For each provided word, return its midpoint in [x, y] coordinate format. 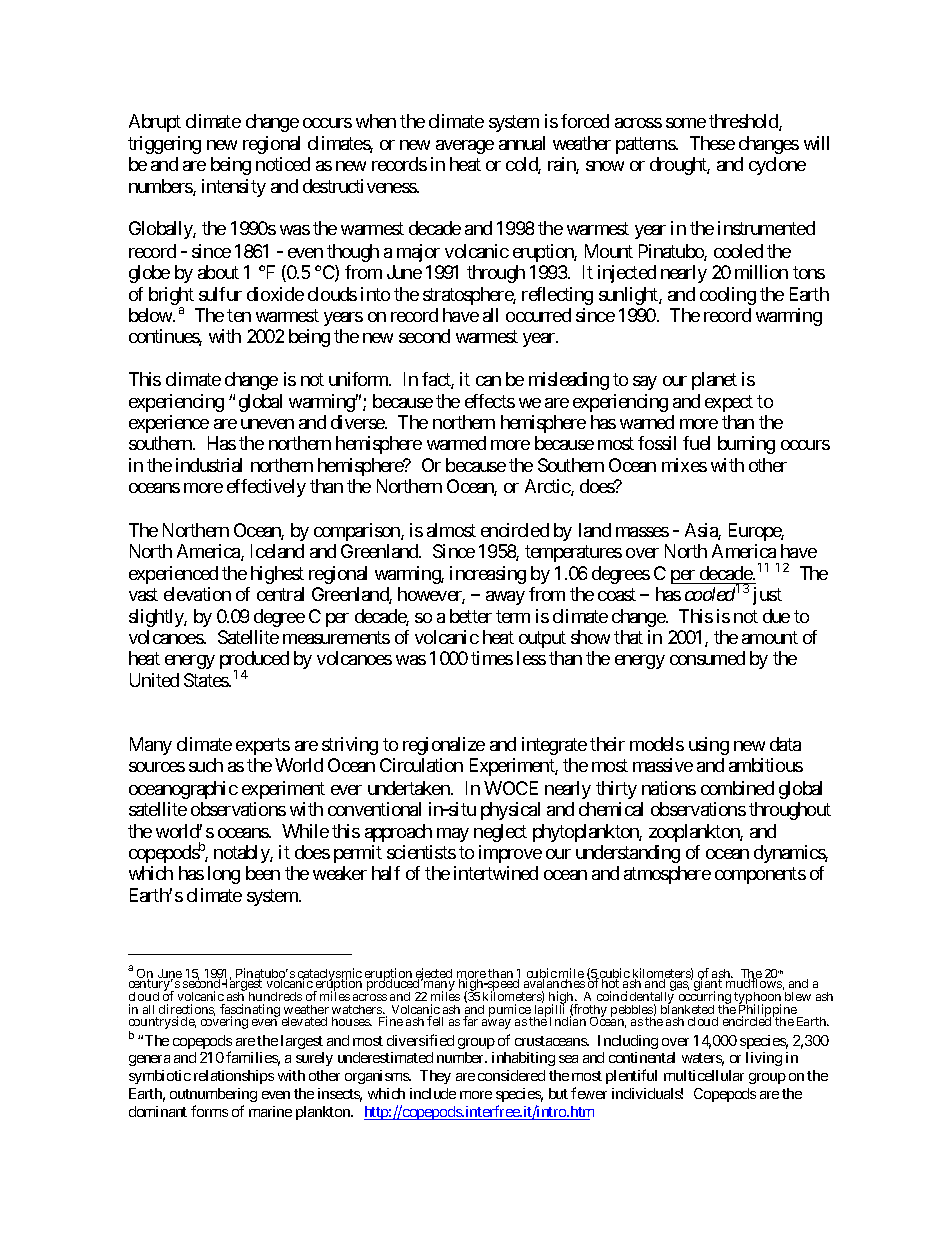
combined [737, 788]
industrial [209, 465]
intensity [234, 188]
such [206, 765]
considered [511, 1075]
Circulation [421, 765]
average [465, 147]
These [712, 143]
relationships [234, 1077]
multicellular [704, 1075]
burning [746, 445]
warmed [456, 443]
